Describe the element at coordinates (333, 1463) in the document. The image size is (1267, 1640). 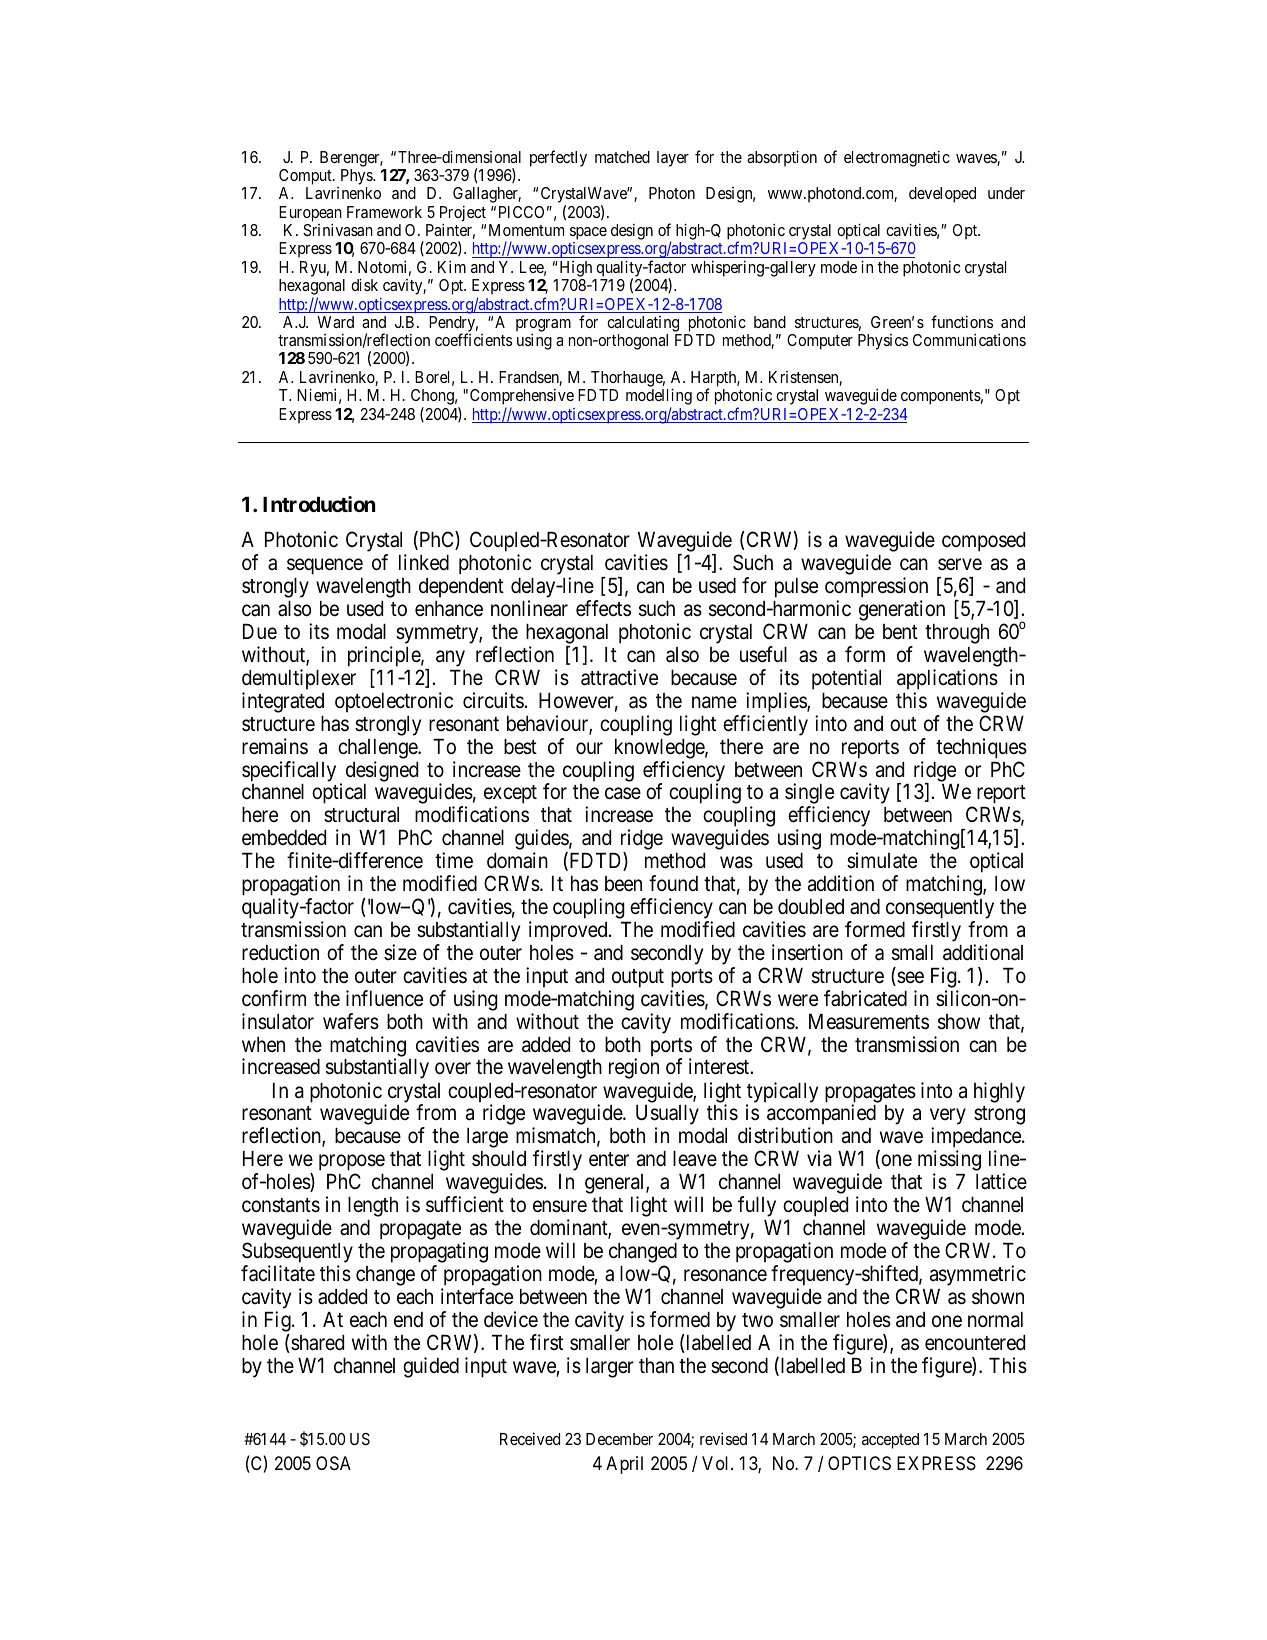
I see `OSA` at that location.
